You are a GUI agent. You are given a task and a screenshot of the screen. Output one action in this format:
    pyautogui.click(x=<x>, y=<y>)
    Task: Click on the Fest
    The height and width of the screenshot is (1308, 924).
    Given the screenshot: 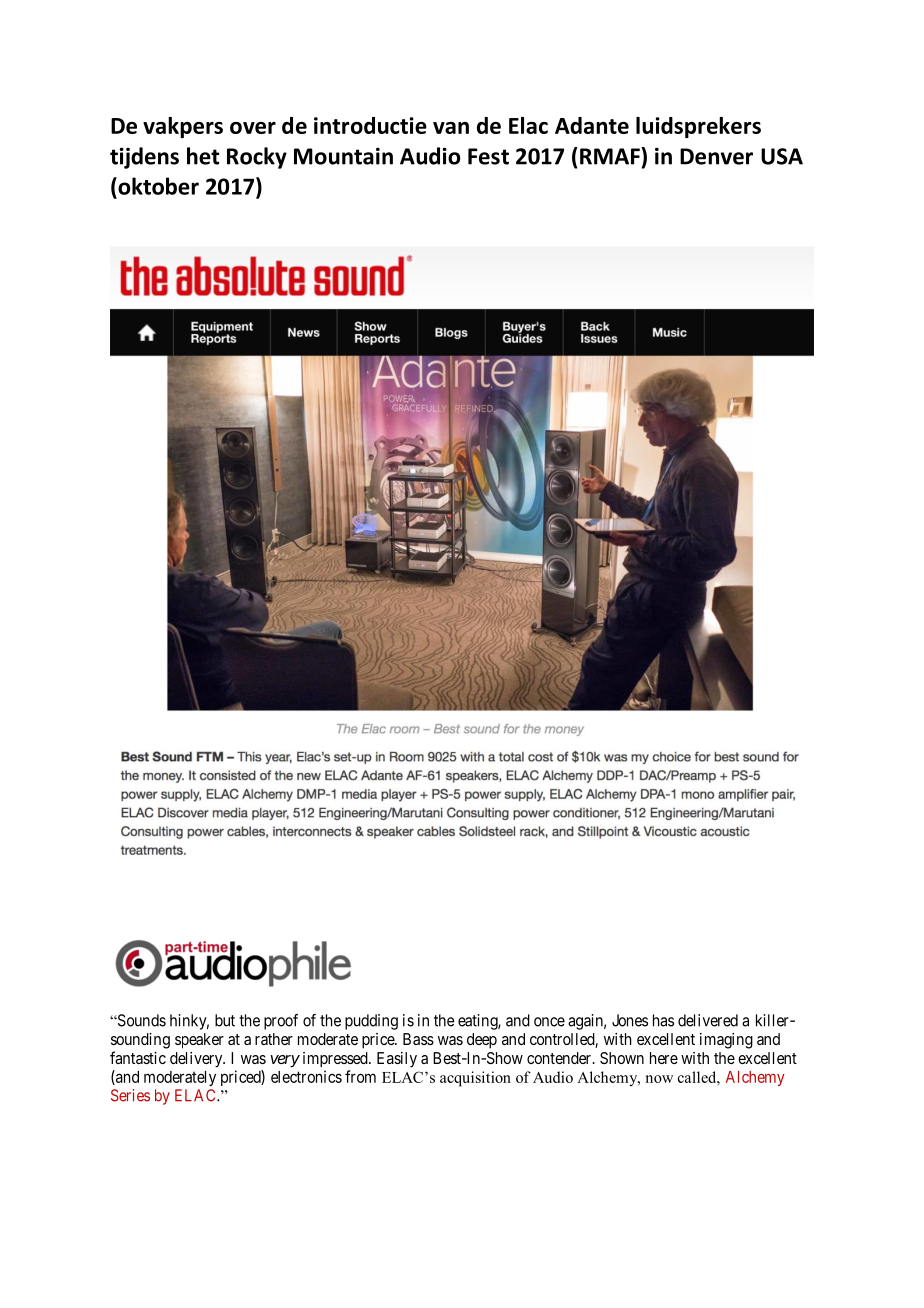 What is the action you would take?
    pyautogui.click(x=488, y=156)
